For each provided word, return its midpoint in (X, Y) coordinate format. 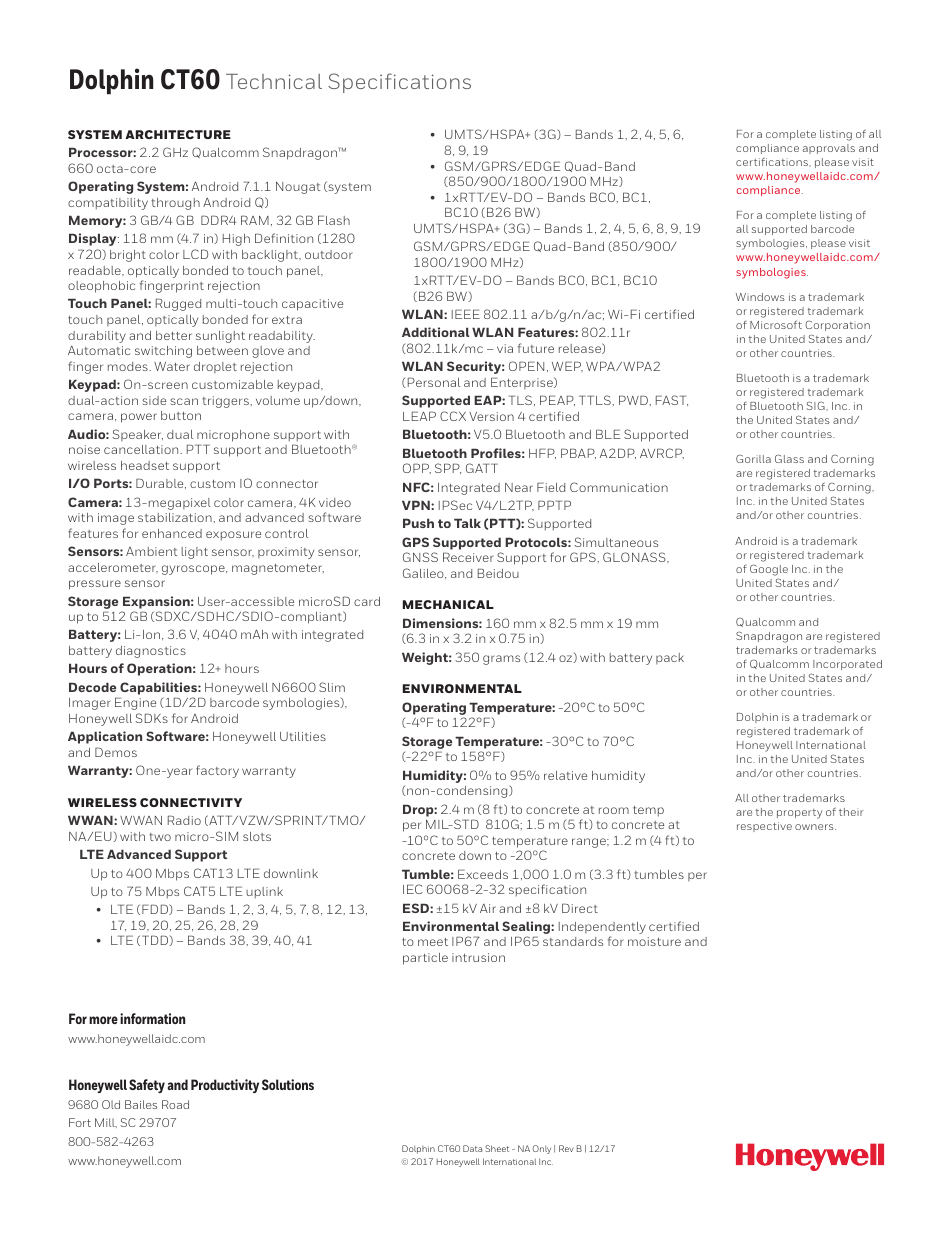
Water (172, 366)
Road (175, 1104)
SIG (817, 405)
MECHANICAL (448, 604)
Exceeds (483, 874)
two (160, 837)
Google (769, 570)
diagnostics (151, 652)
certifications (773, 162)
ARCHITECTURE (178, 134)
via (505, 348)
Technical (274, 81)
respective (764, 827)
